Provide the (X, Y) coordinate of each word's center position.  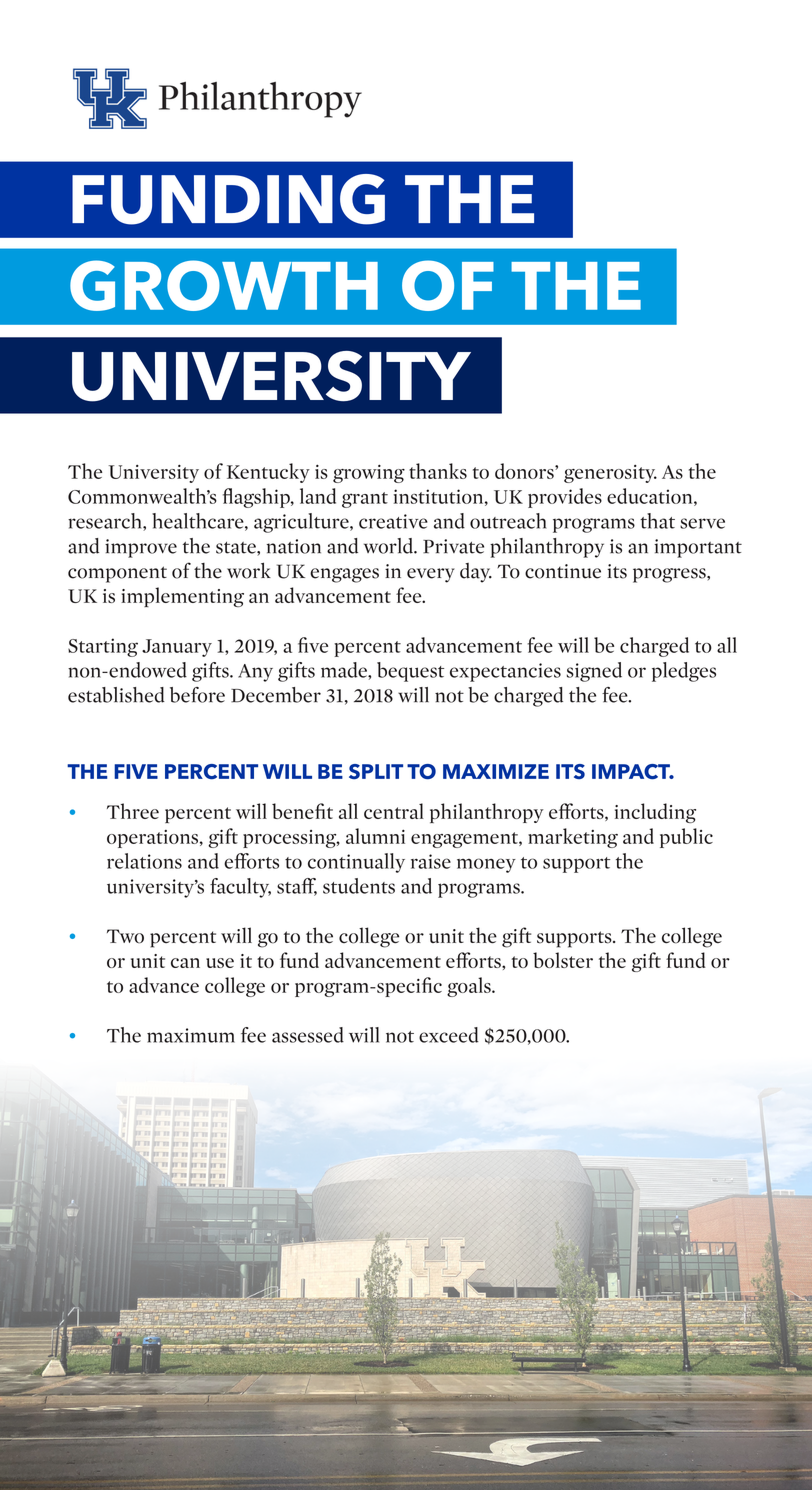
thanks (438, 471)
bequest (410, 672)
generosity (610, 474)
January (177, 648)
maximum (191, 1035)
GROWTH (224, 285)
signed (594, 672)
